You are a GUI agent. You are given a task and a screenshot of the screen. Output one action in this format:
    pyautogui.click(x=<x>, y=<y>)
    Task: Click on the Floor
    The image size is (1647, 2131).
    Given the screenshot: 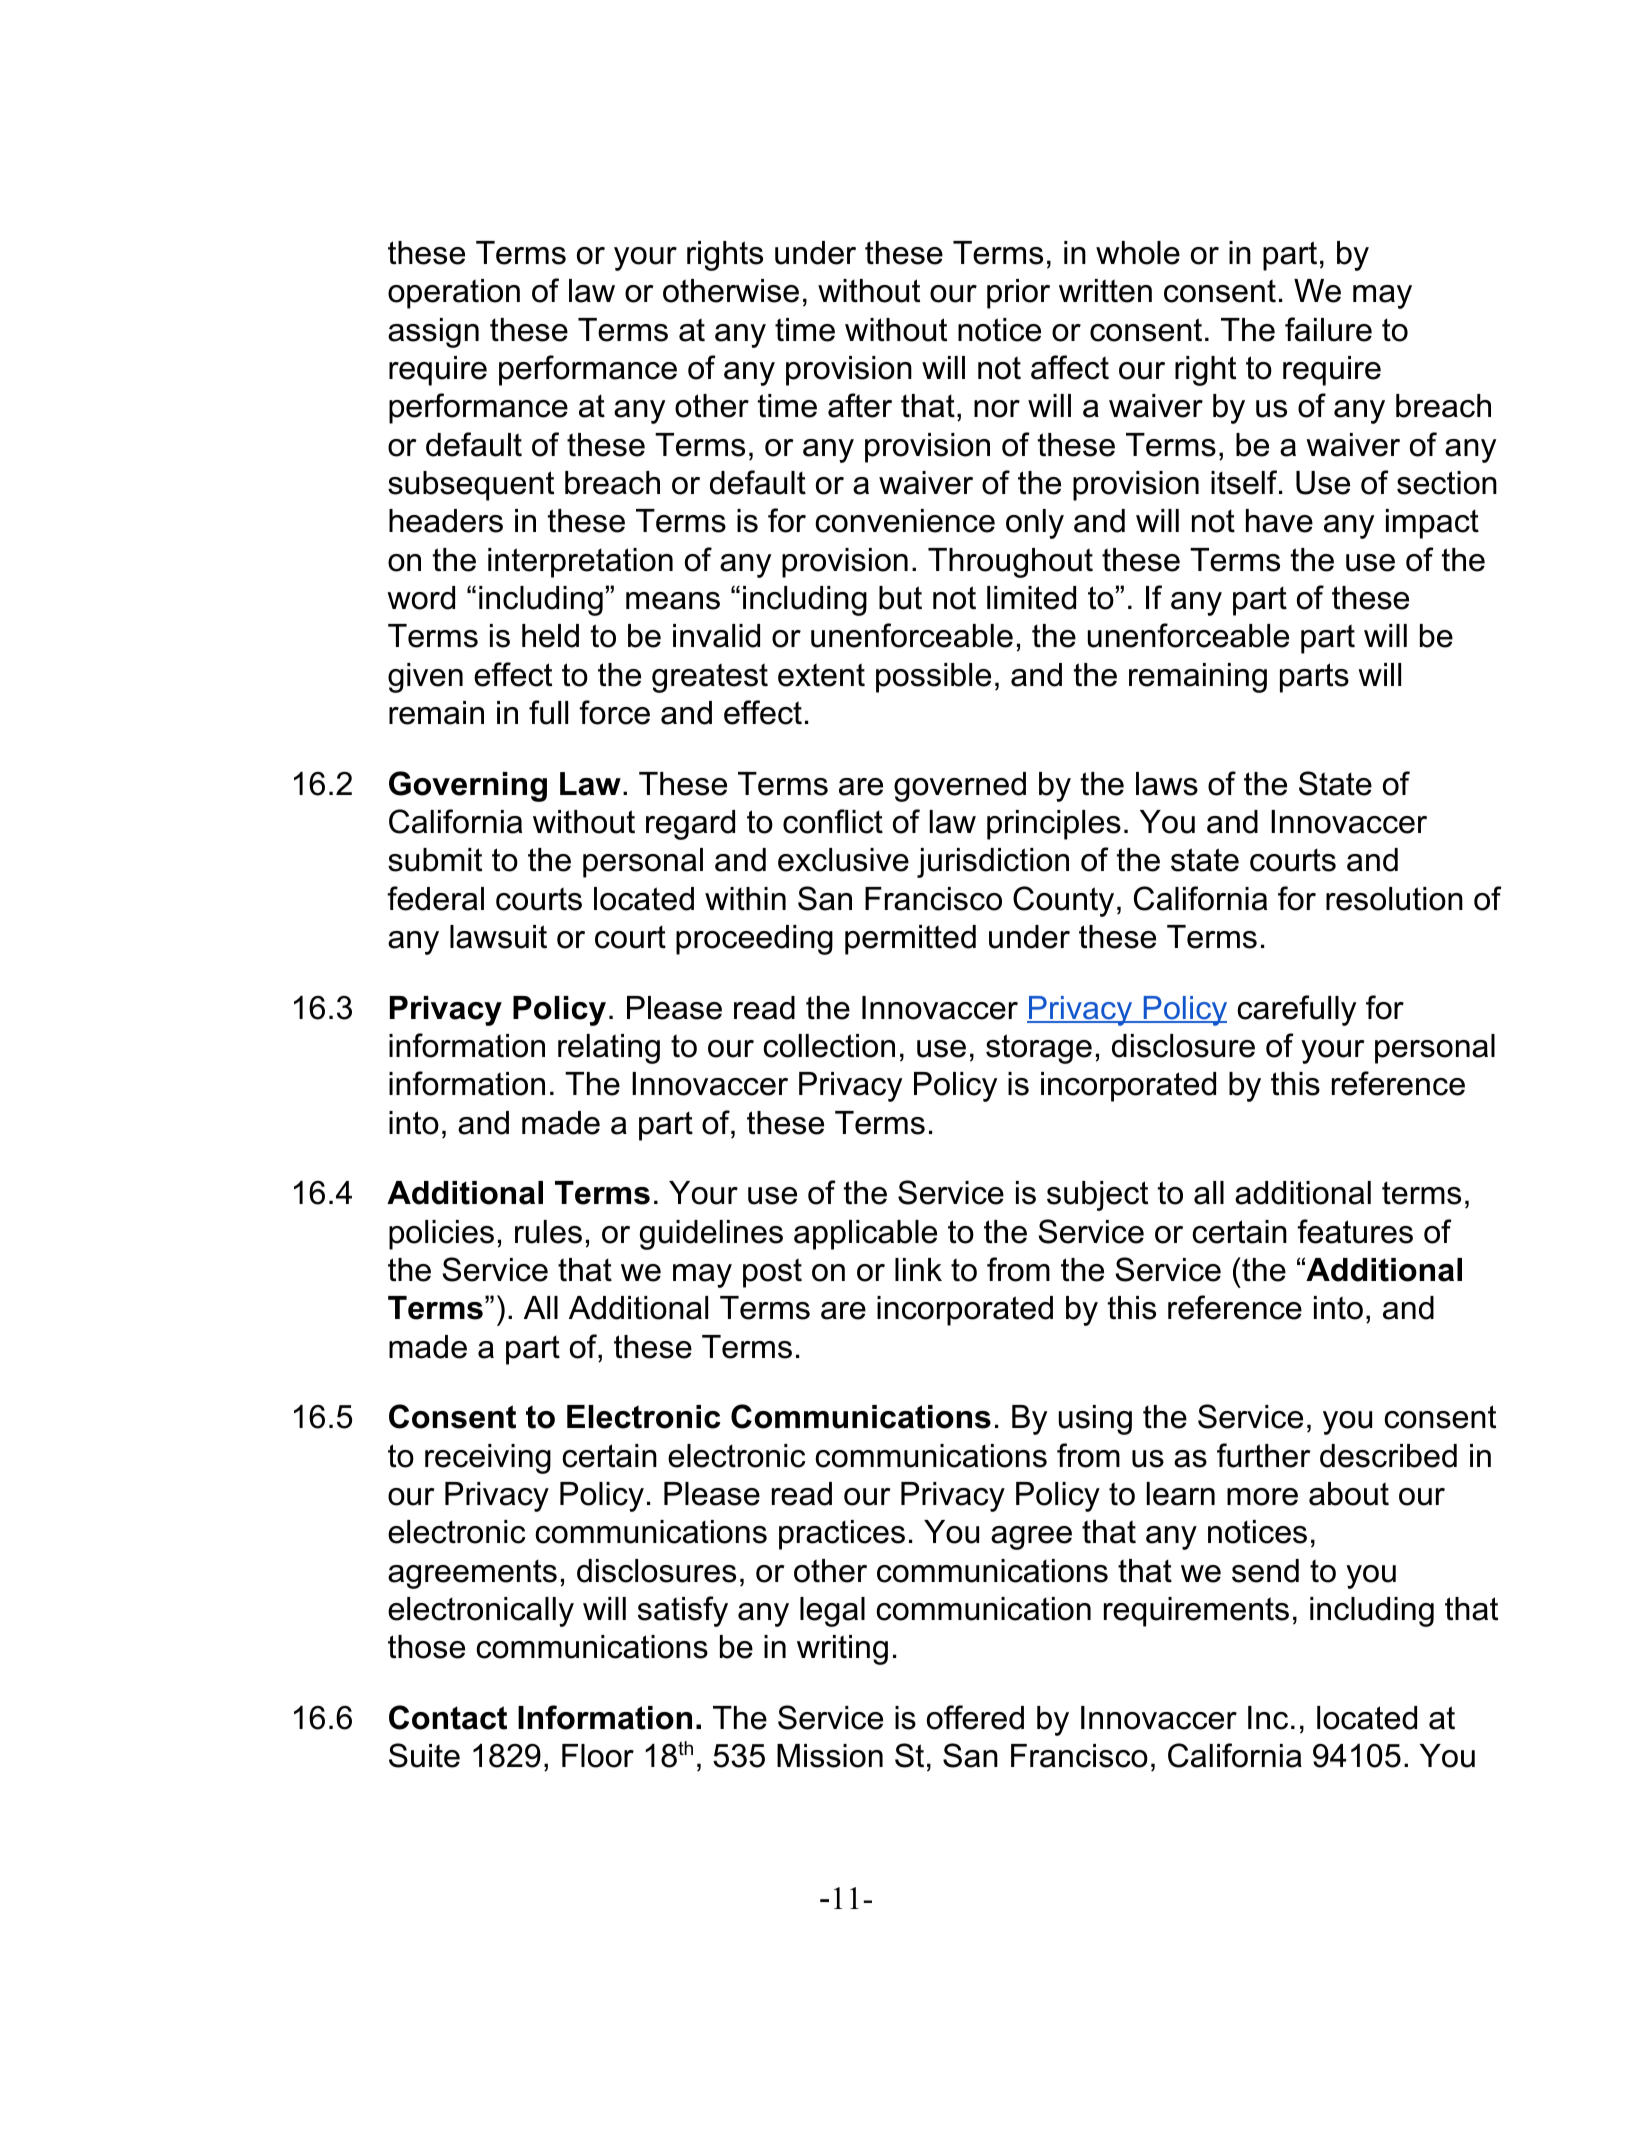 What is the action you would take?
    pyautogui.click(x=598, y=1756)
